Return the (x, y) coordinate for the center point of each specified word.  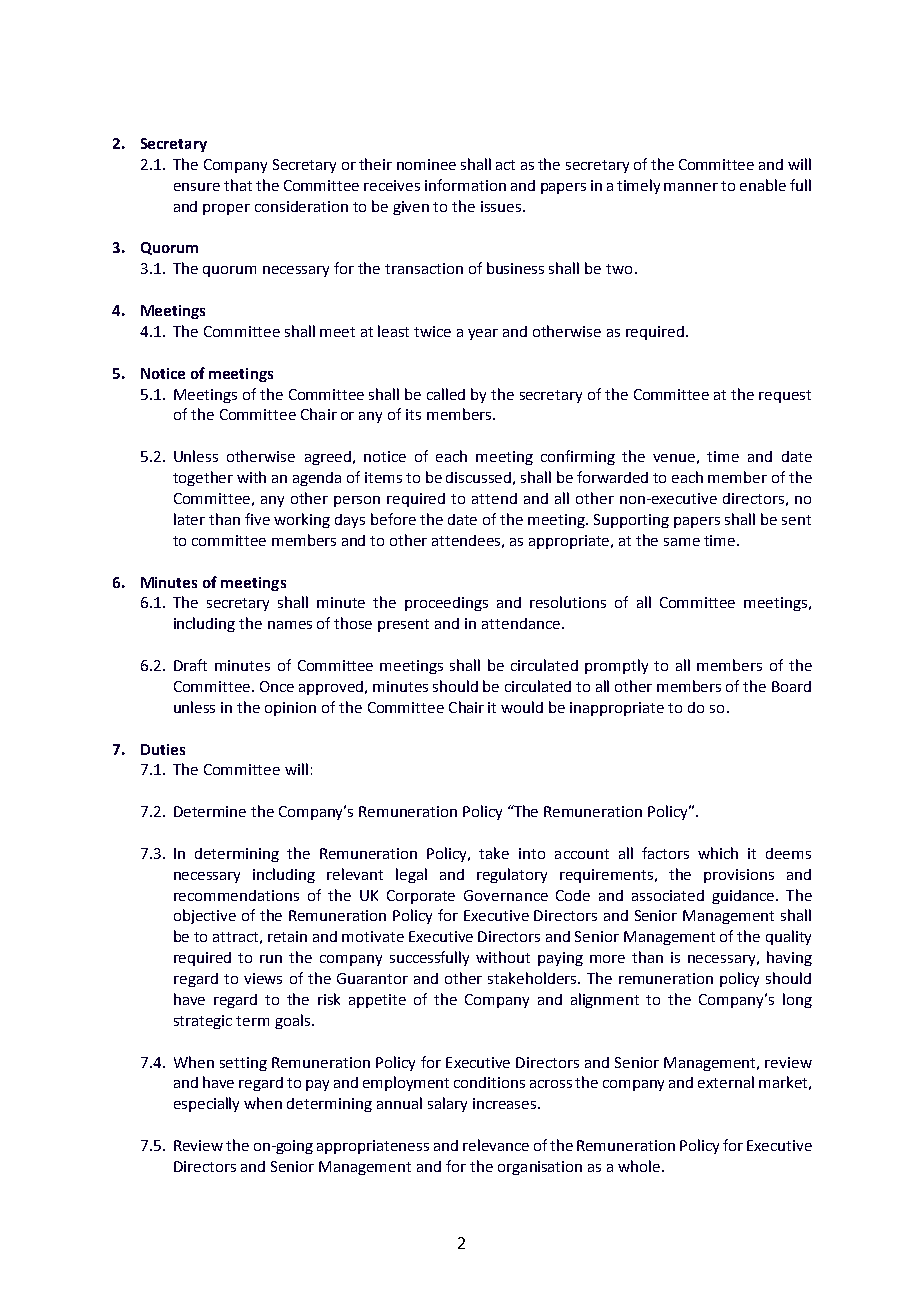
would (522, 707)
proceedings (446, 604)
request (785, 396)
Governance (506, 895)
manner (691, 187)
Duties (163, 749)
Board (791, 686)
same (682, 542)
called (446, 394)
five (257, 519)
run (271, 959)
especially (206, 1104)
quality (788, 937)
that (238, 185)
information (465, 185)
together (203, 478)
